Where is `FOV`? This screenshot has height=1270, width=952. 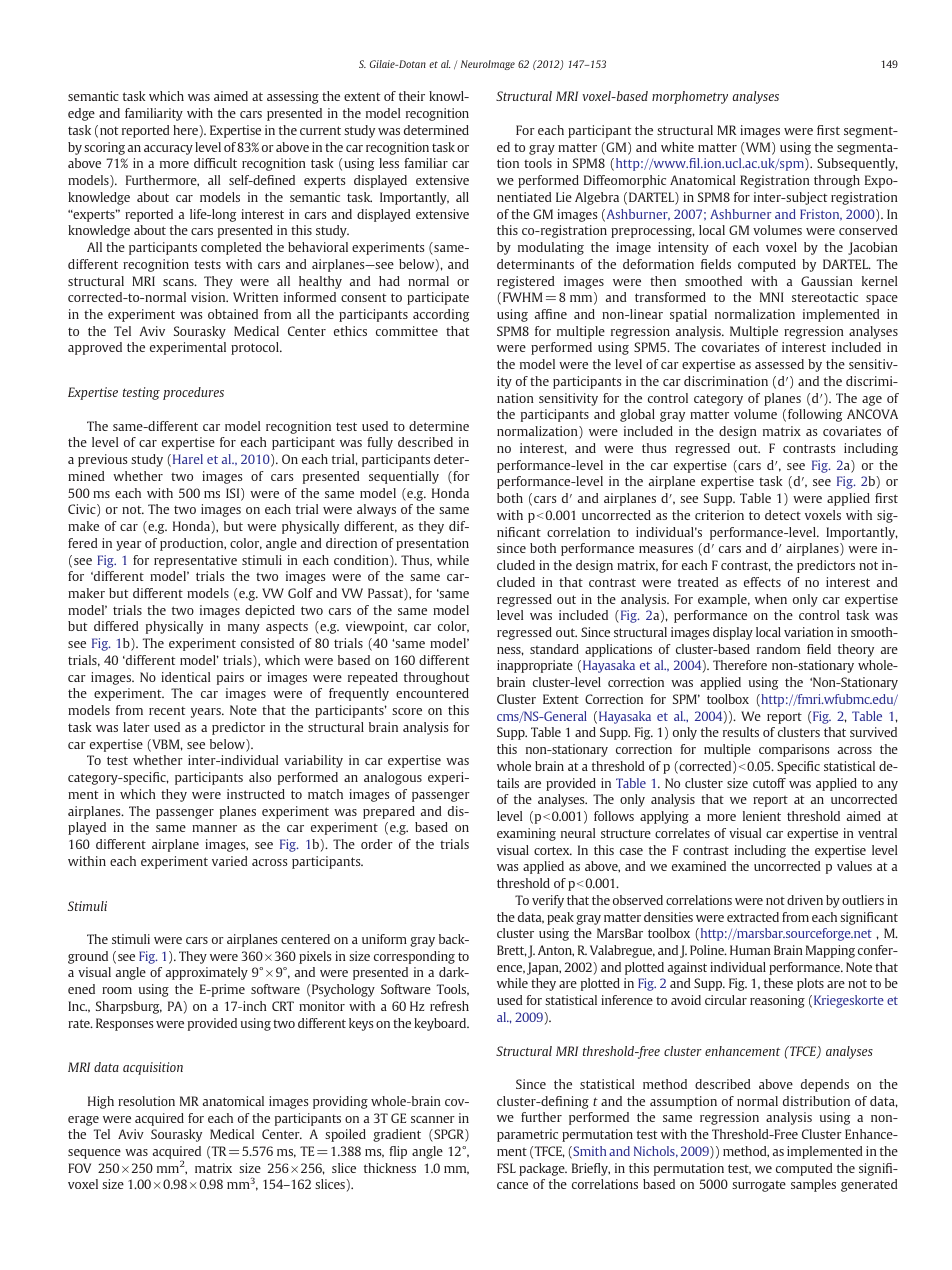 FOV is located at coordinates (79, 1168).
